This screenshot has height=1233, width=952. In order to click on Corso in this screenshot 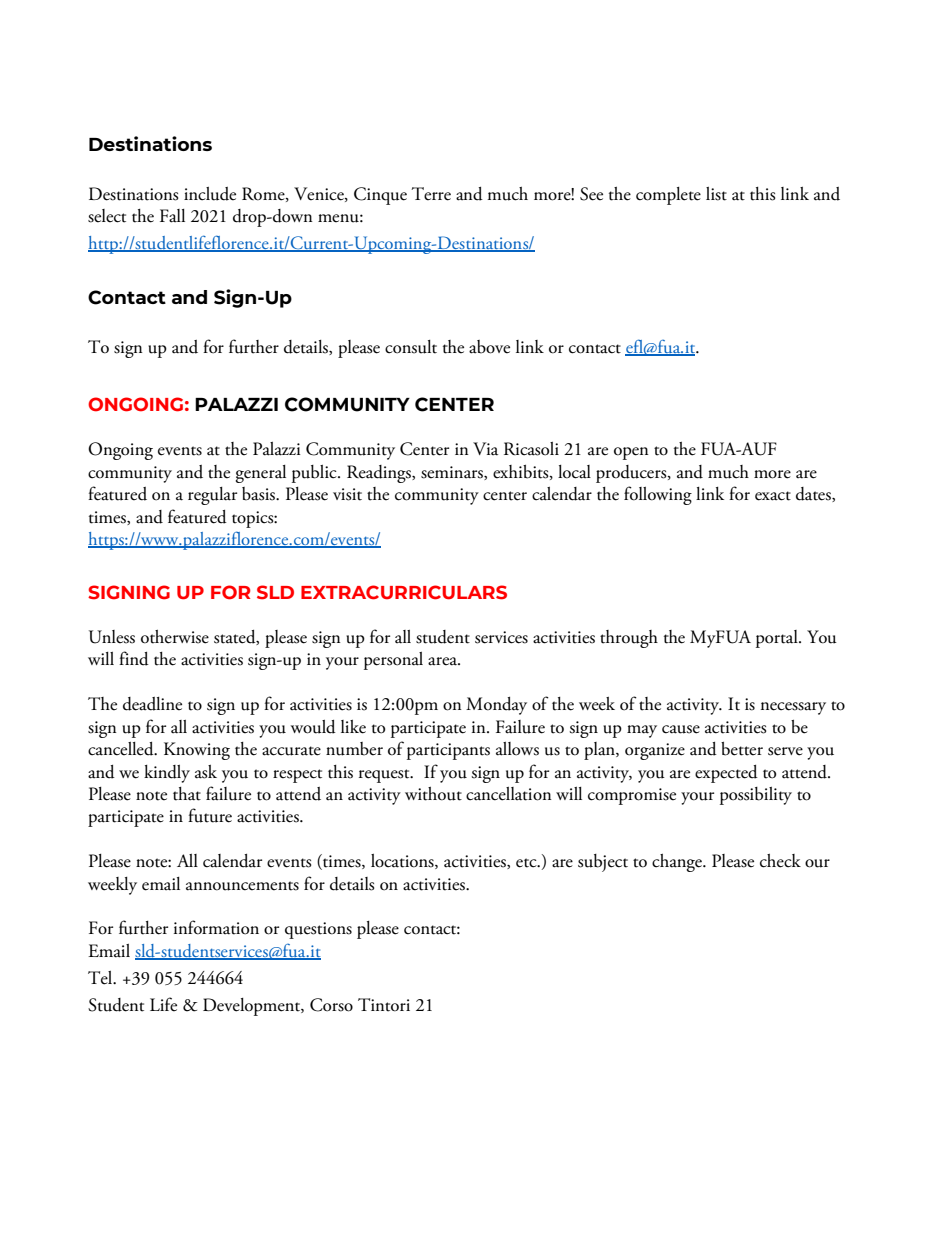, I will do `click(331, 1005)`.
